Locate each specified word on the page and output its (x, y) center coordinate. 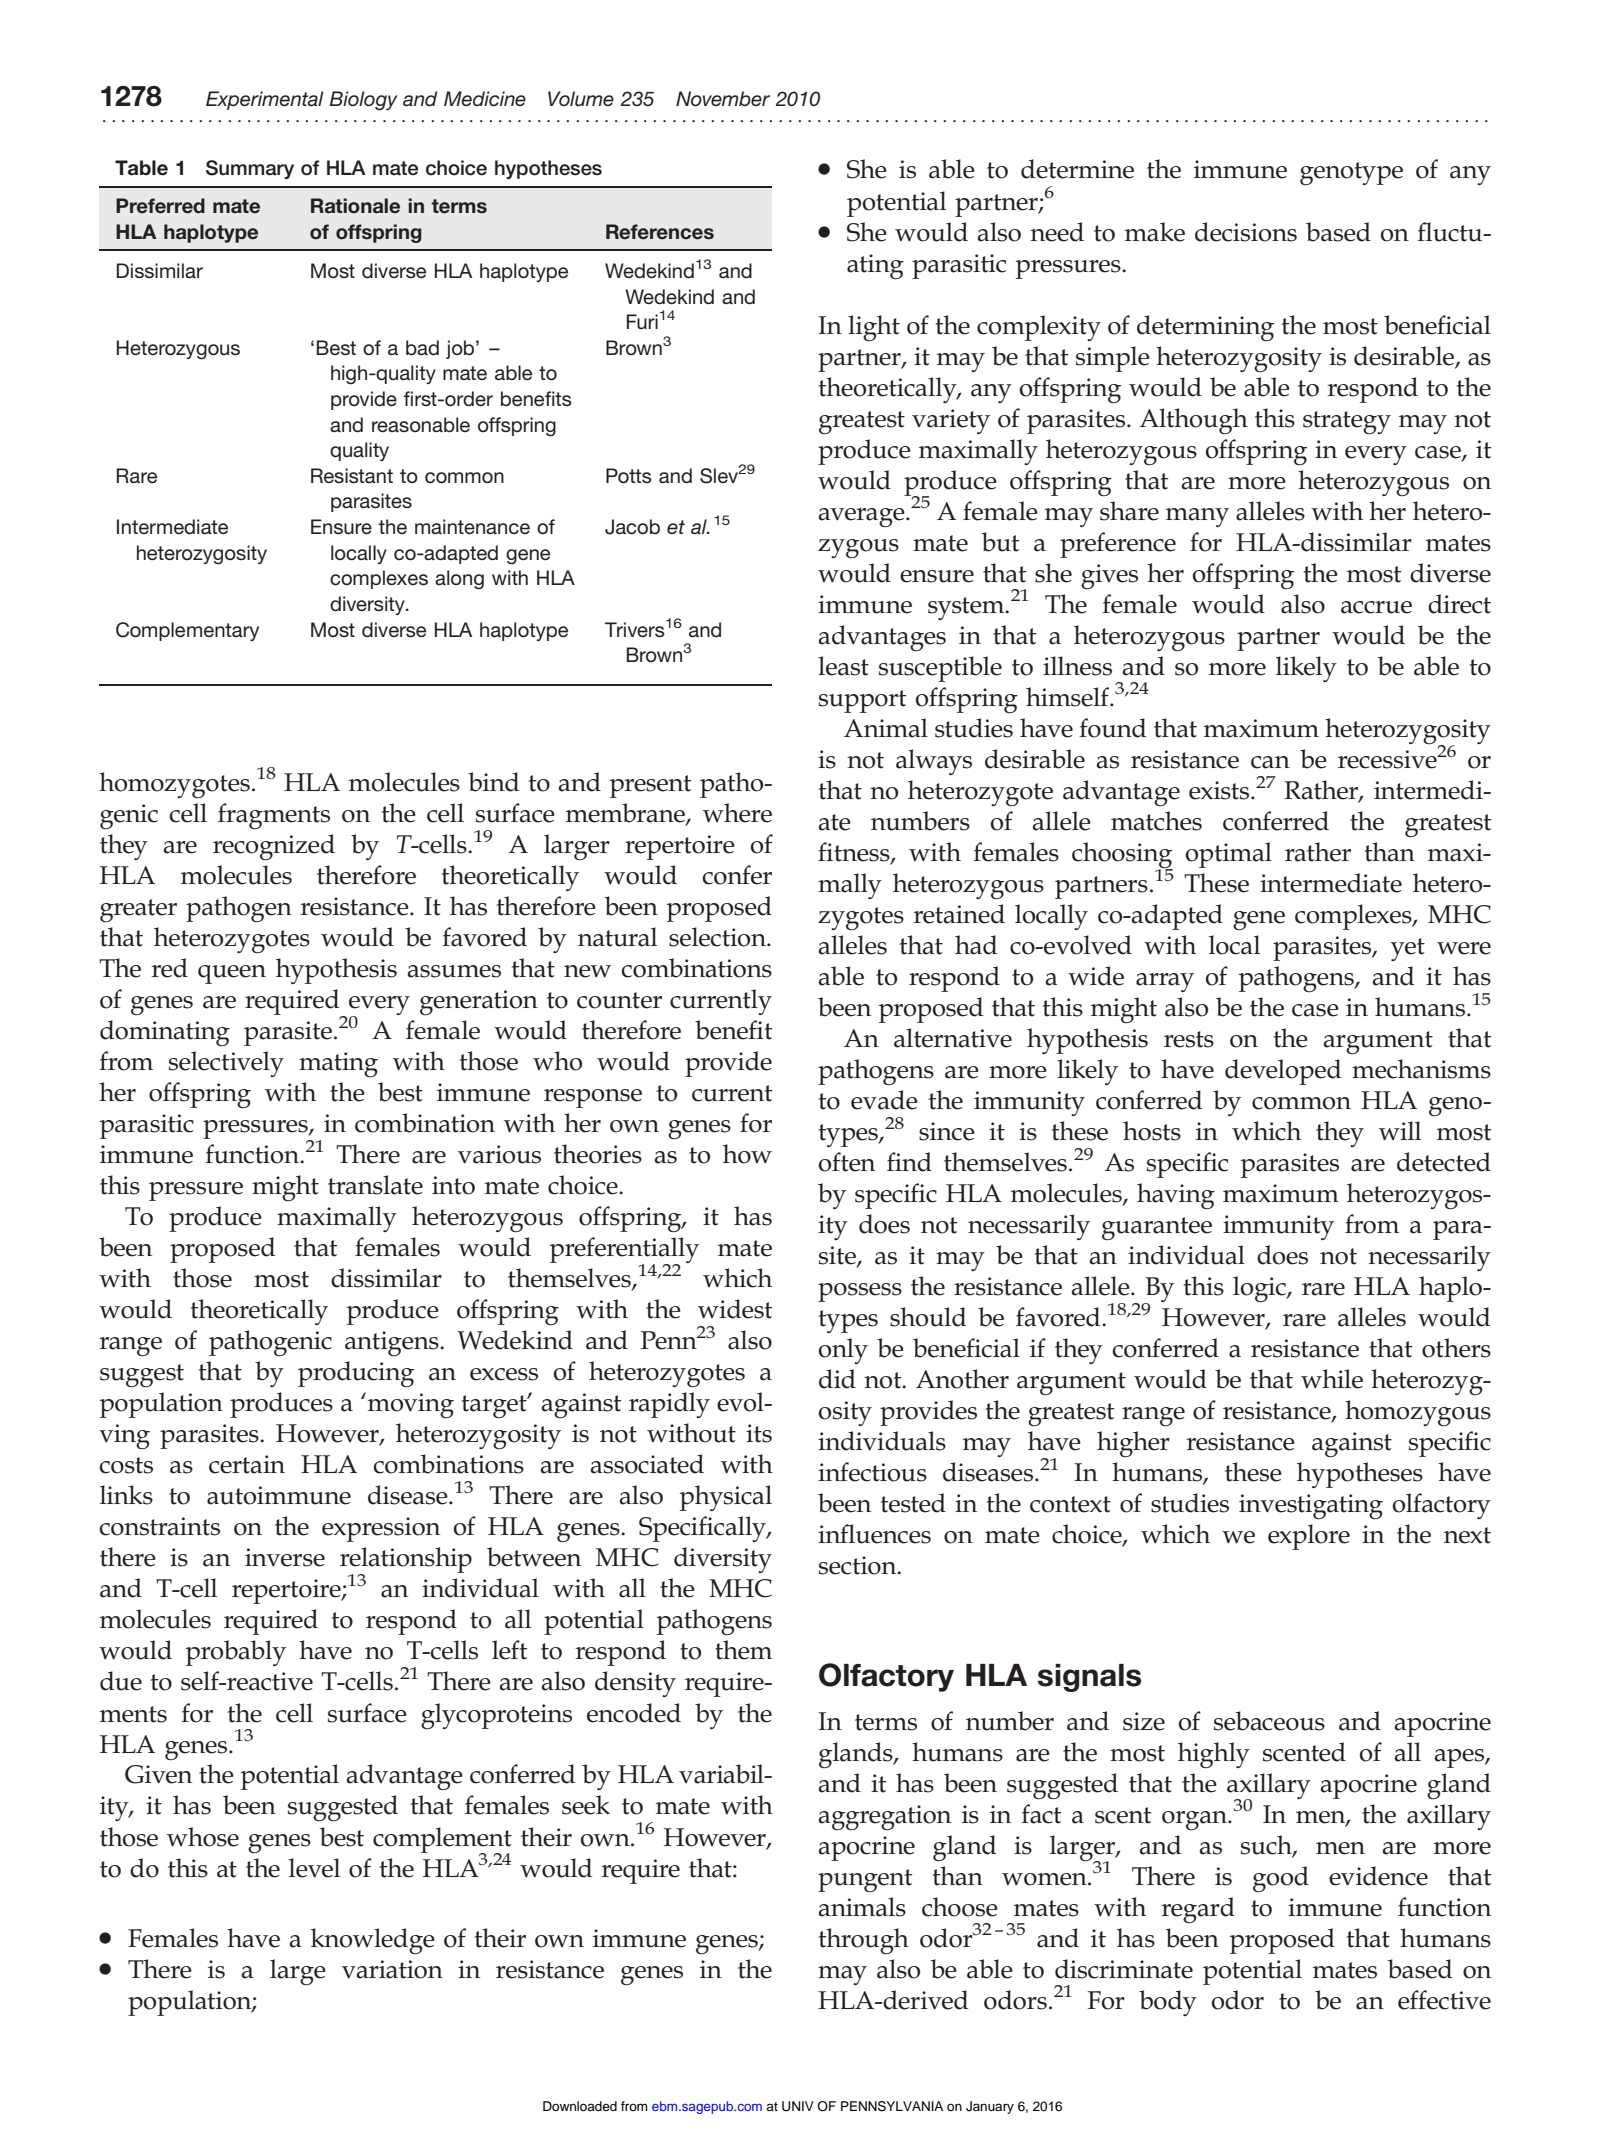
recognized (274, 847)
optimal (1229, 855)
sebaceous (1269, 1721)
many (1197, 517)
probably (236, 1653)
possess (860, 1292)
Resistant (352, 475)
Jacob (632, 527)
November (723, 98)
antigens (393, 1344)
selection (718, 937)
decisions (1246, 232)
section (859, 1565)
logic (1260, 1289)
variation (392, 1969)
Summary (250, 169)
